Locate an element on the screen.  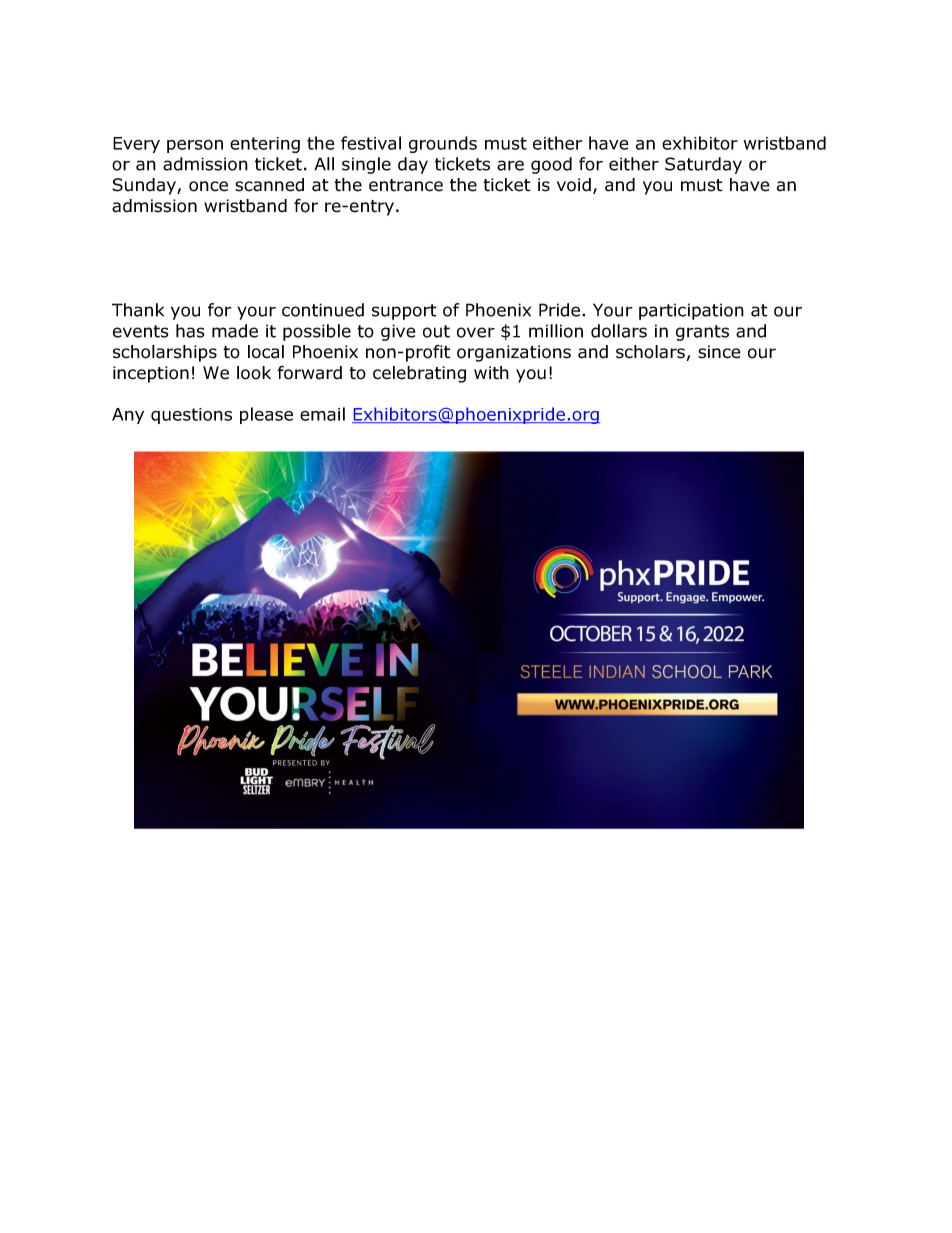
Thank is located at coordinates (138, 310).
